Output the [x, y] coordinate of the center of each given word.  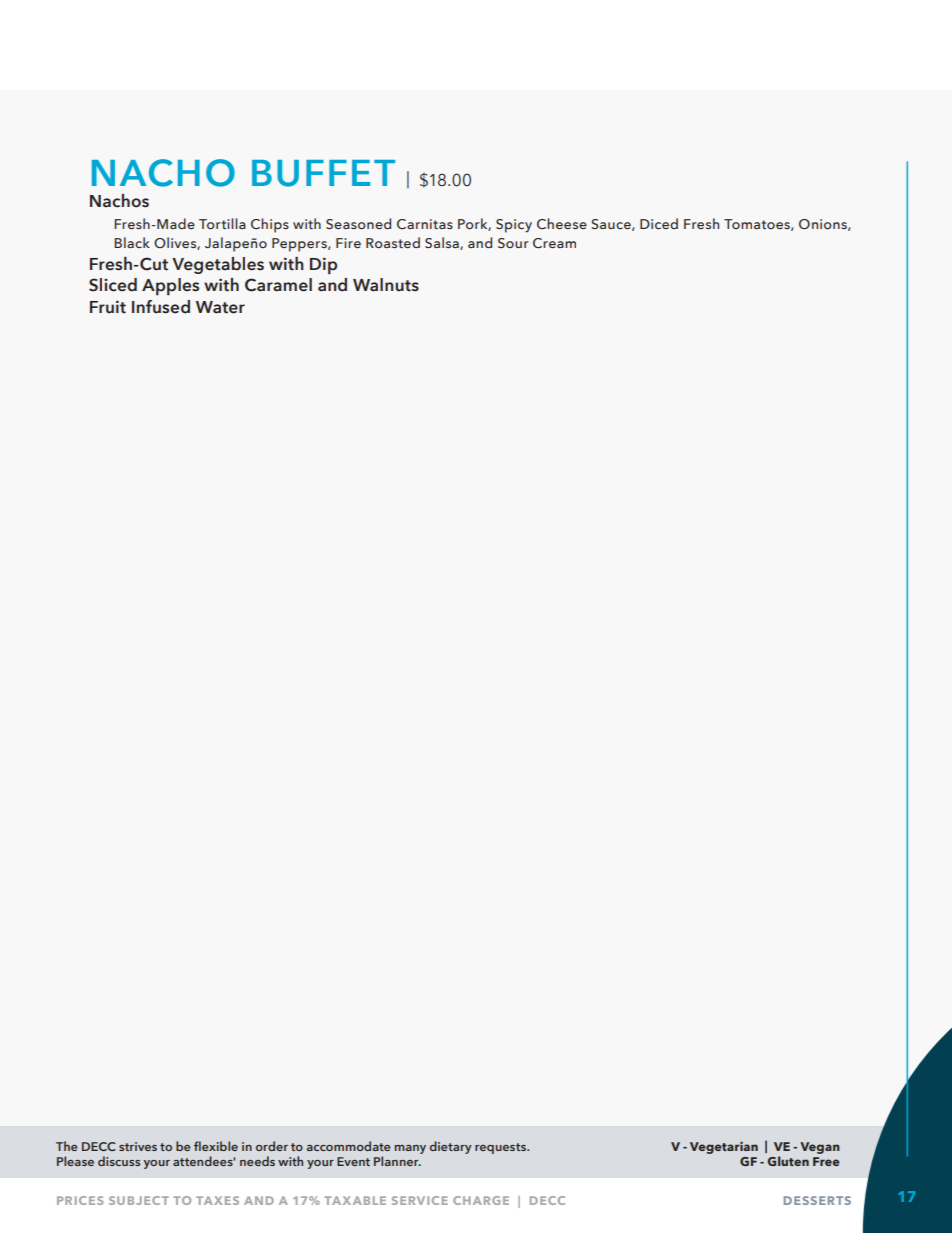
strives [138, 1146]
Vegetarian [724, 1147]
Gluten [788, 1161]
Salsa [443, 243]
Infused [161, 307]
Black [132, 242]
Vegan [820, 1148]
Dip [323, 266]
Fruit [108, 307]
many [410, 1149]
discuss [119, 1161]
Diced [659, 223]
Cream [554, 243]
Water [220, 307]
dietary [451, 1147]
